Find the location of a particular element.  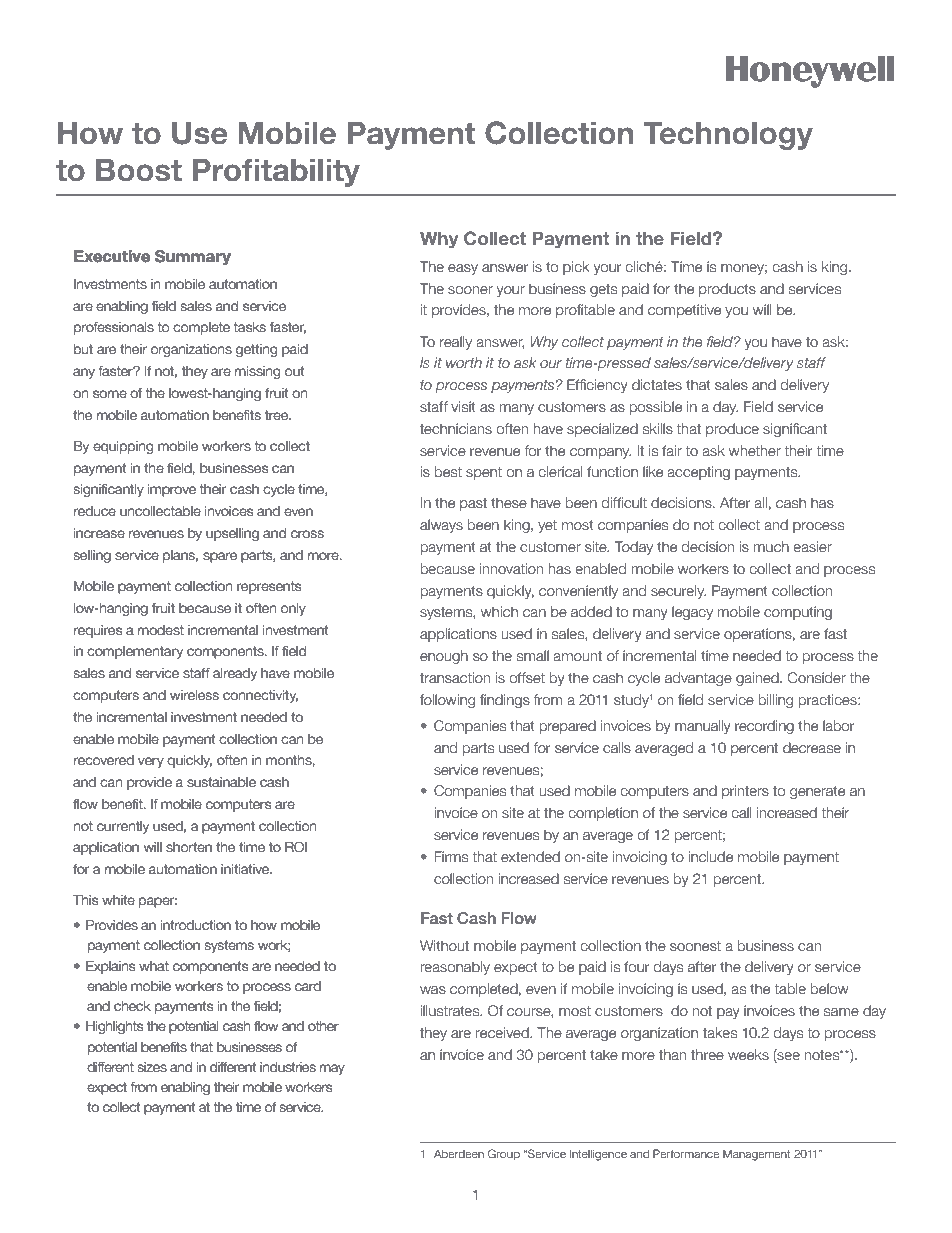

Technology is located at coordinates (728, 136).
